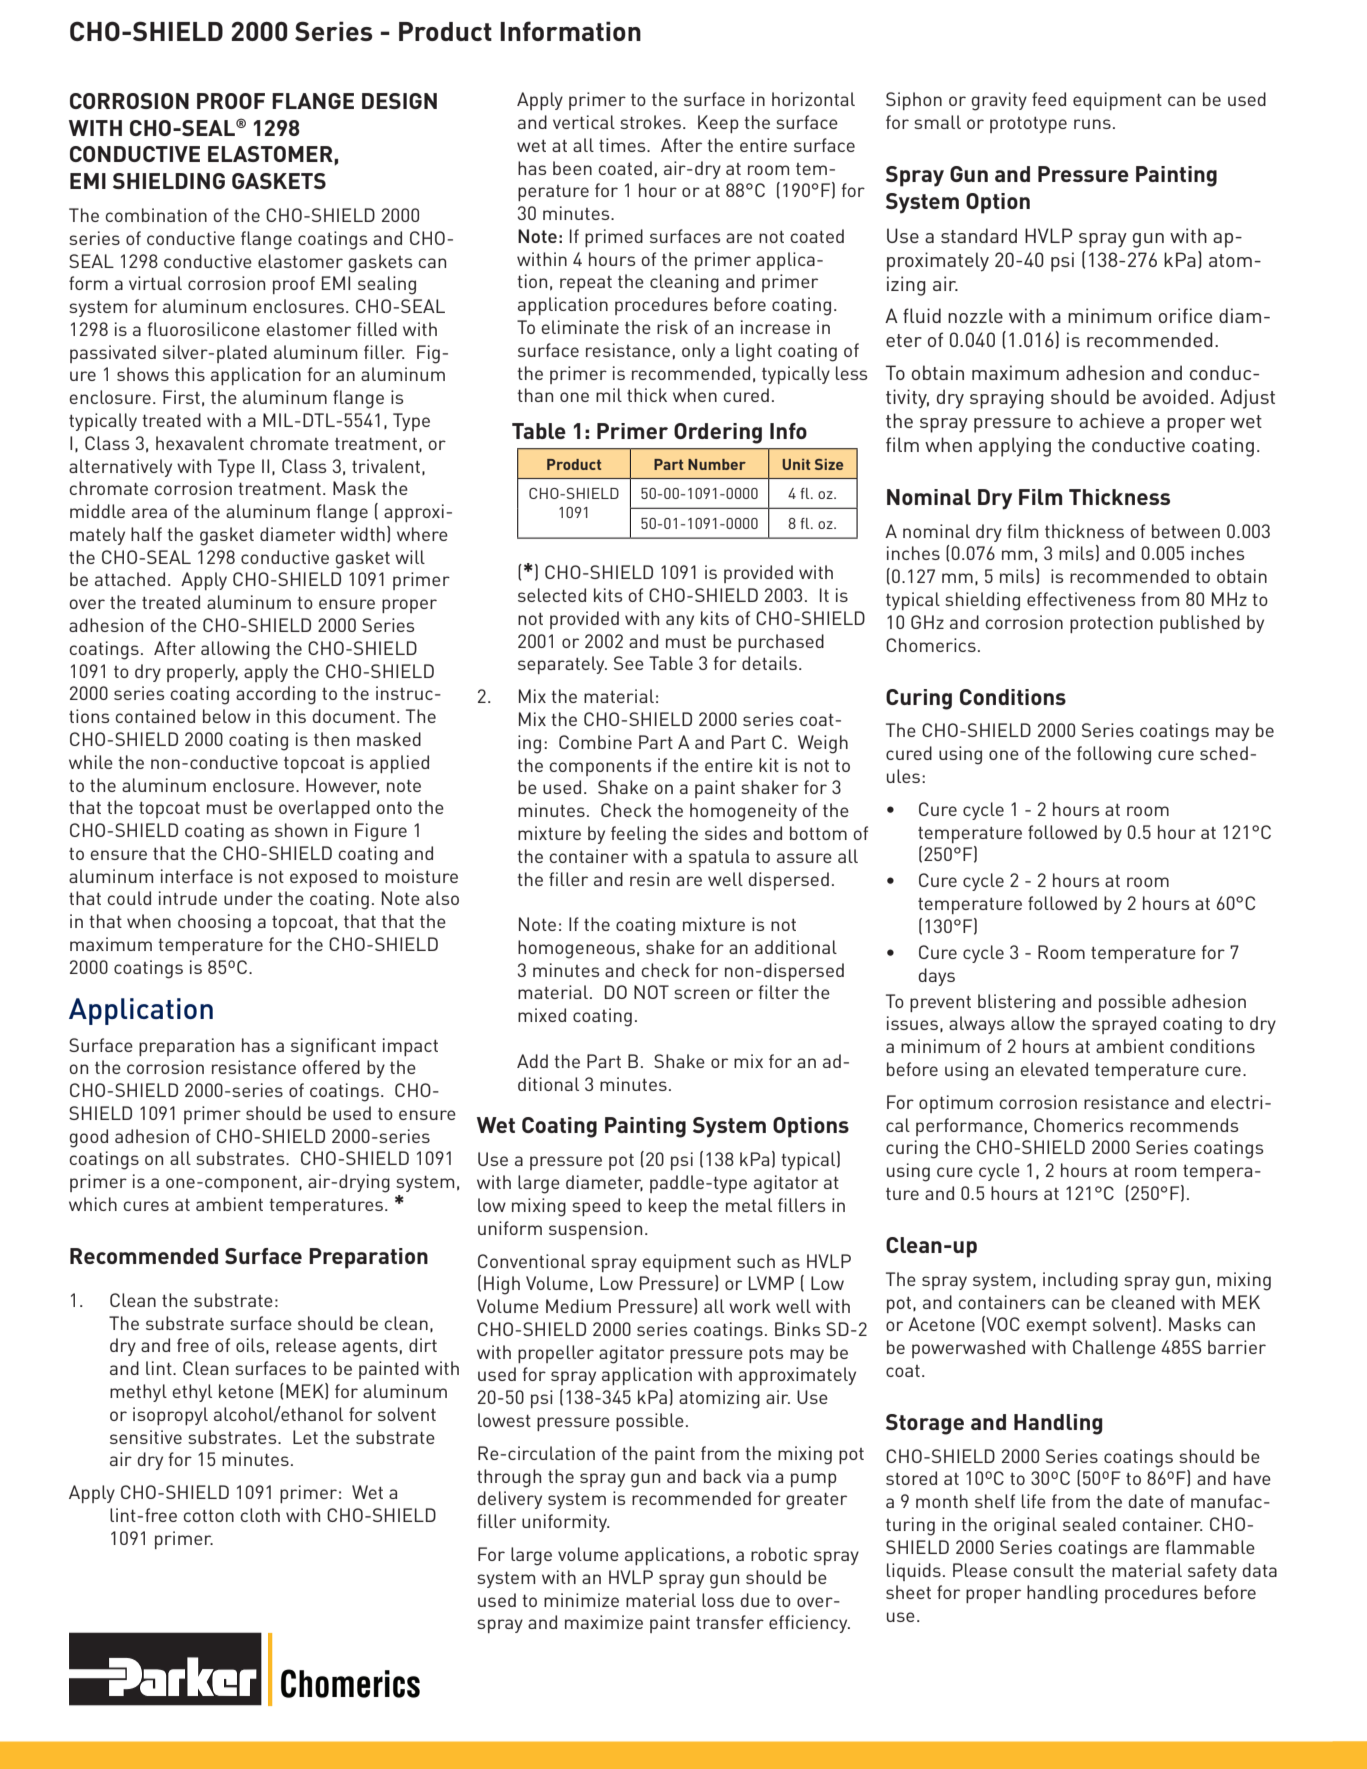  I want to click on DESIGN, so click(399, 101).
